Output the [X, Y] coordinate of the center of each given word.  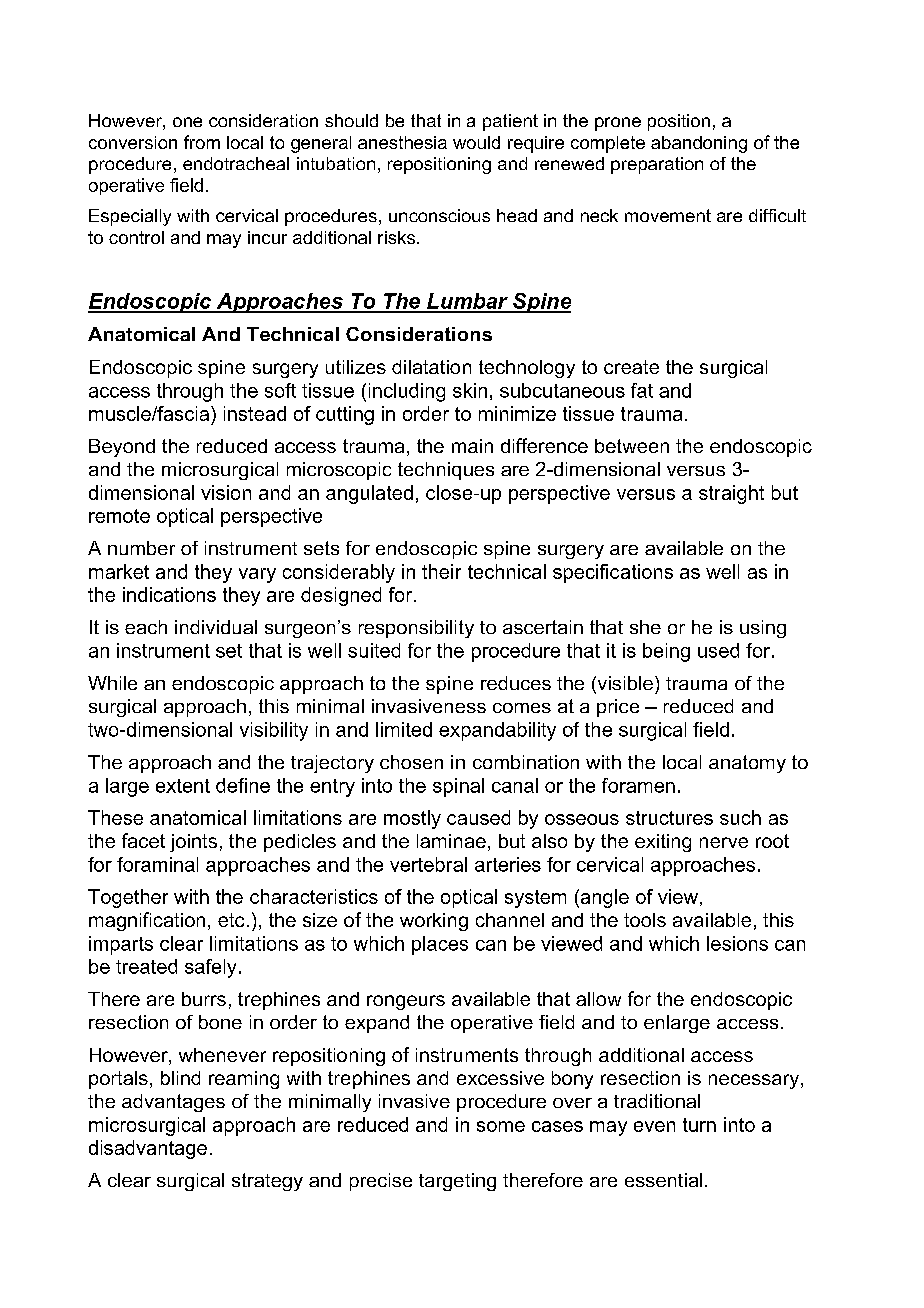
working [434, 922]
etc [231, 920]
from [202, 142]
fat [642, 390]
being [666, 652]
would [476, 142]
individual [216, 627]
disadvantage [148, 1149]
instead [255, 413]
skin [470, 390]
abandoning [699, 144]
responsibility [416, 629]
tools [645, 920]
